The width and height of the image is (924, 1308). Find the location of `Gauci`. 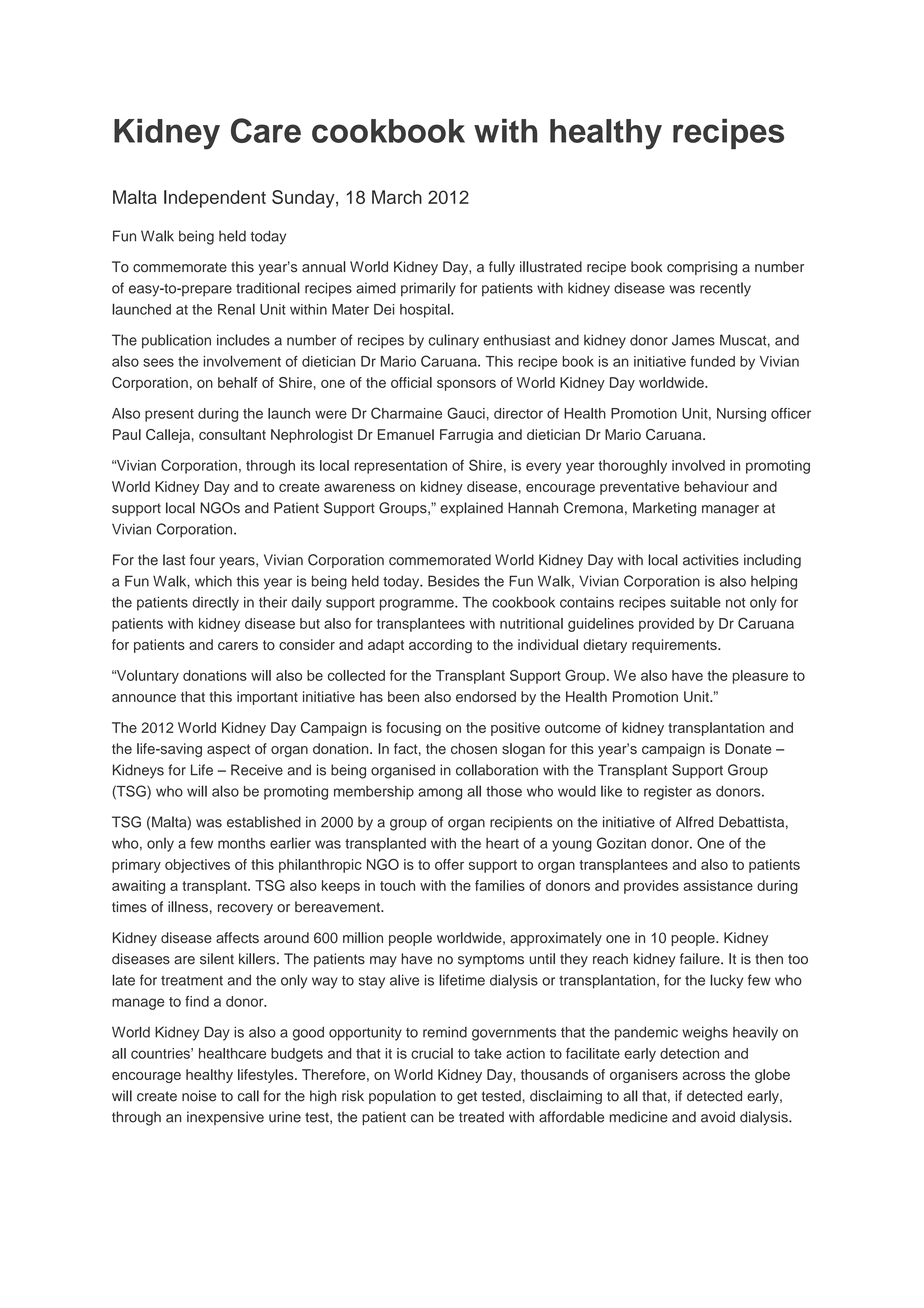

Gauci is located at coordinates (466, 413).
